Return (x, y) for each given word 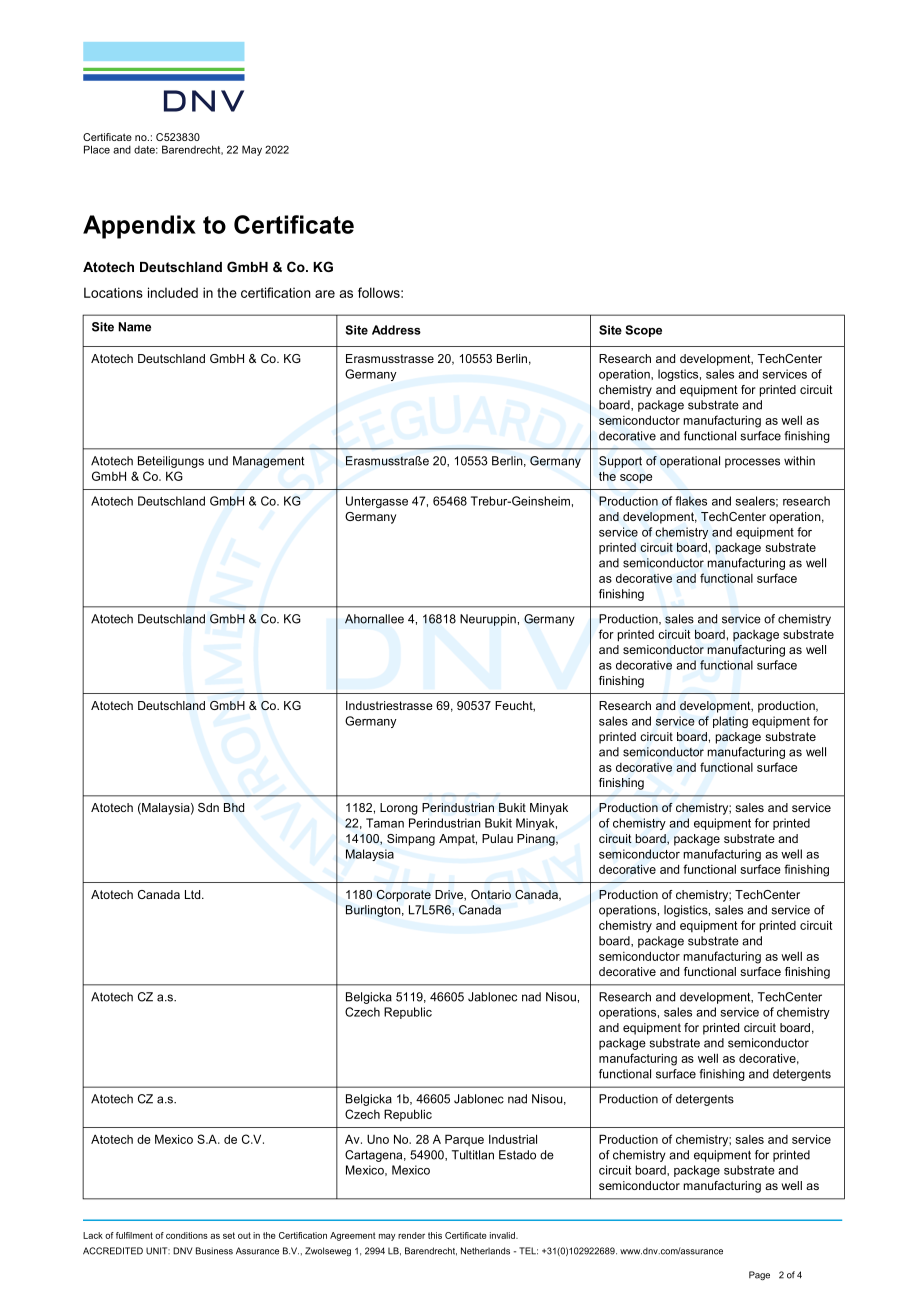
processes (752, 463)
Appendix (139, 227)
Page (759, 1276)
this (435, 1235)
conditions (187, 1235)
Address (396, 330)
